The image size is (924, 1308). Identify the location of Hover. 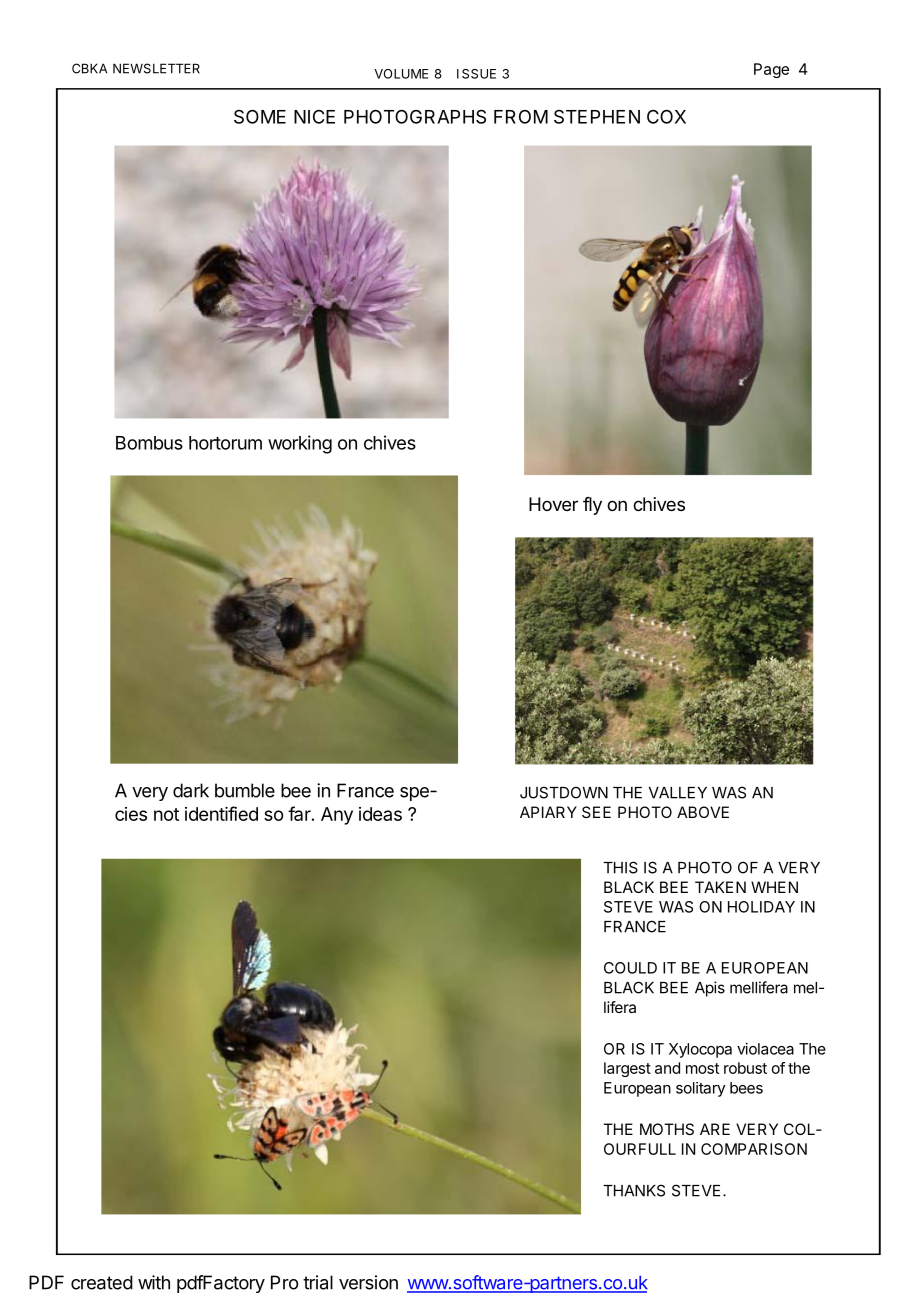
(553, 504).
